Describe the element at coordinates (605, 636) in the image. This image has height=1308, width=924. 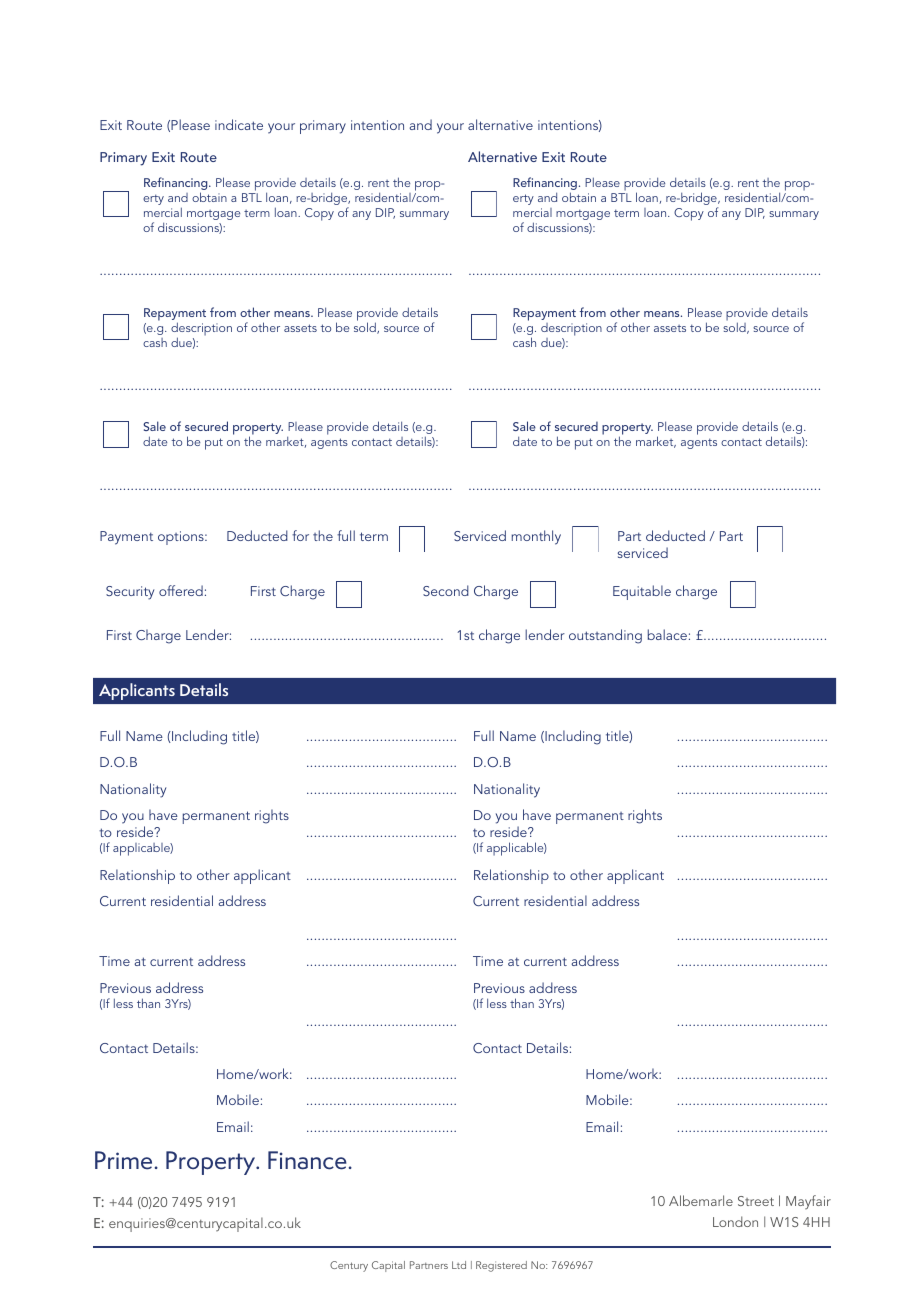
I see `outstanding` at that location.
